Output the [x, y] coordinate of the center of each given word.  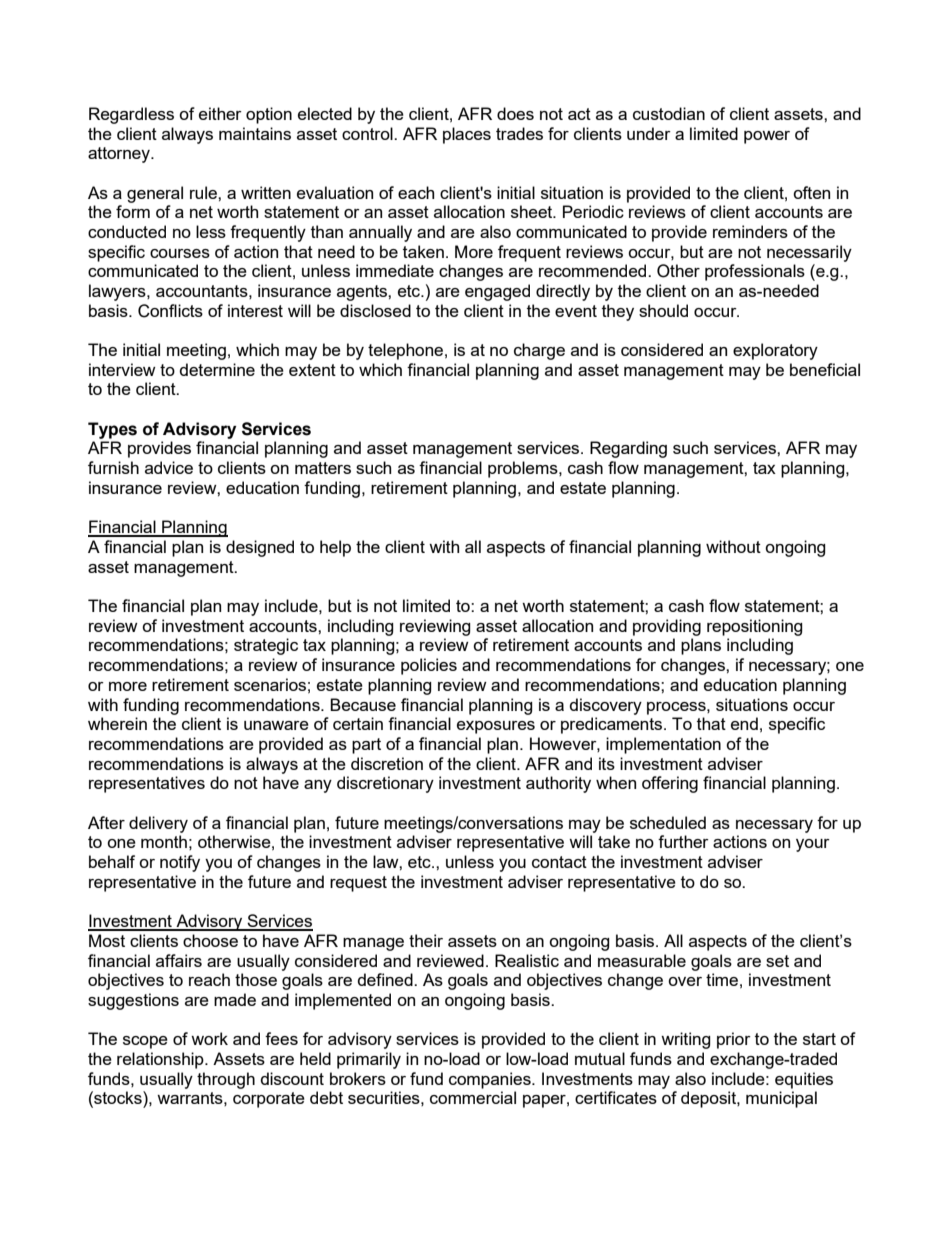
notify [180, 863]
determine [217, 369]
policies [429, 666]
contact [559, 862]
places [467, 135]
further [683, 841]
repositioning [755, 627]
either [220, 113]
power [767, 137]
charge [539, 351]
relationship [161, 1060]
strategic [266, 646]
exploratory [775, 351]
